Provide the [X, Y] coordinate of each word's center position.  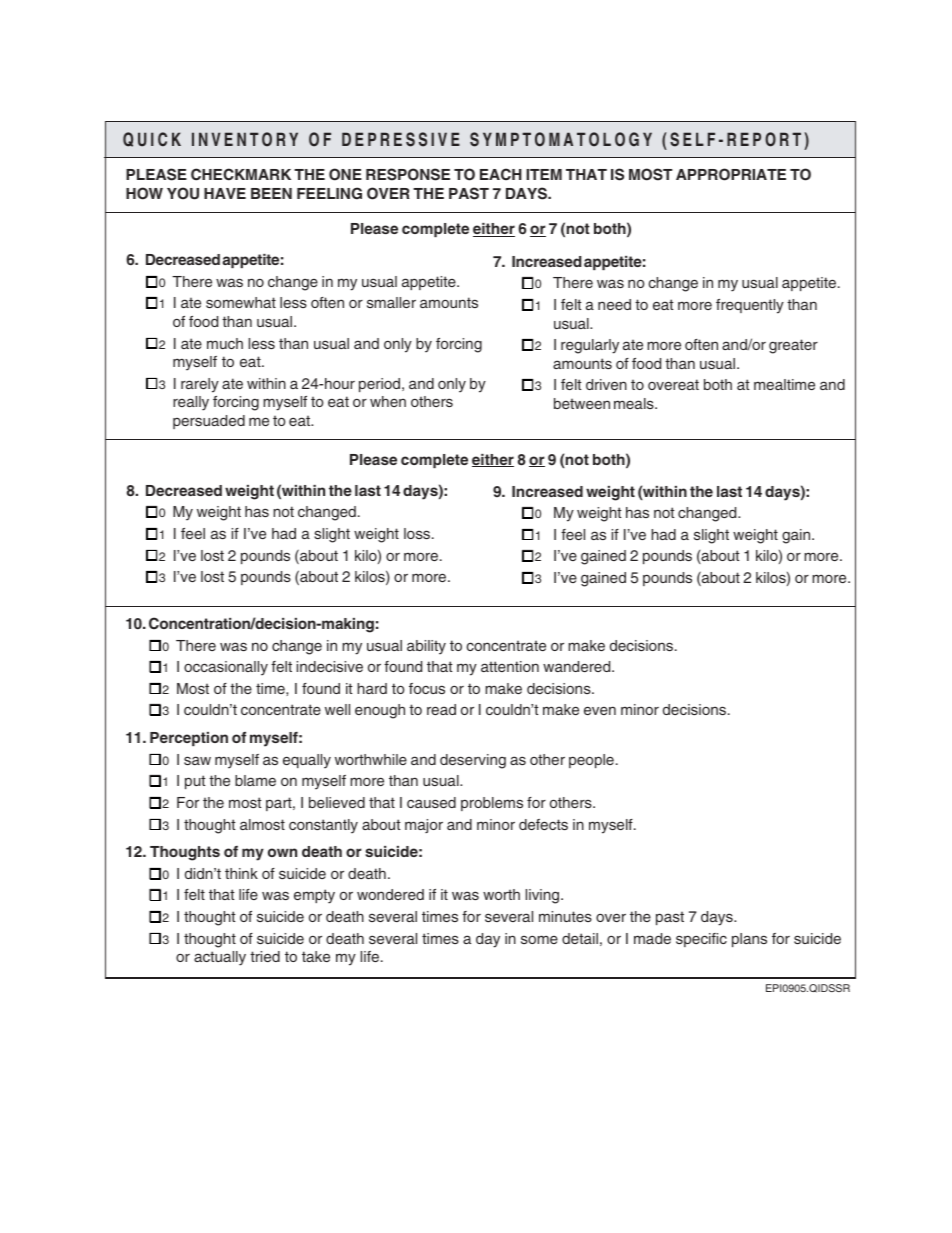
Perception [189, 739]
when [388, 401]
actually [220, 958]
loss [418, 533]
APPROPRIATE [731, 174]
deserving [473, 761]
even [600, 710]
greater [793, 346]
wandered [578, 666]
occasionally [226, 668]
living [544, 896]
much [225, 343]
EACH [501, 174]
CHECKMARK [241, 174]
